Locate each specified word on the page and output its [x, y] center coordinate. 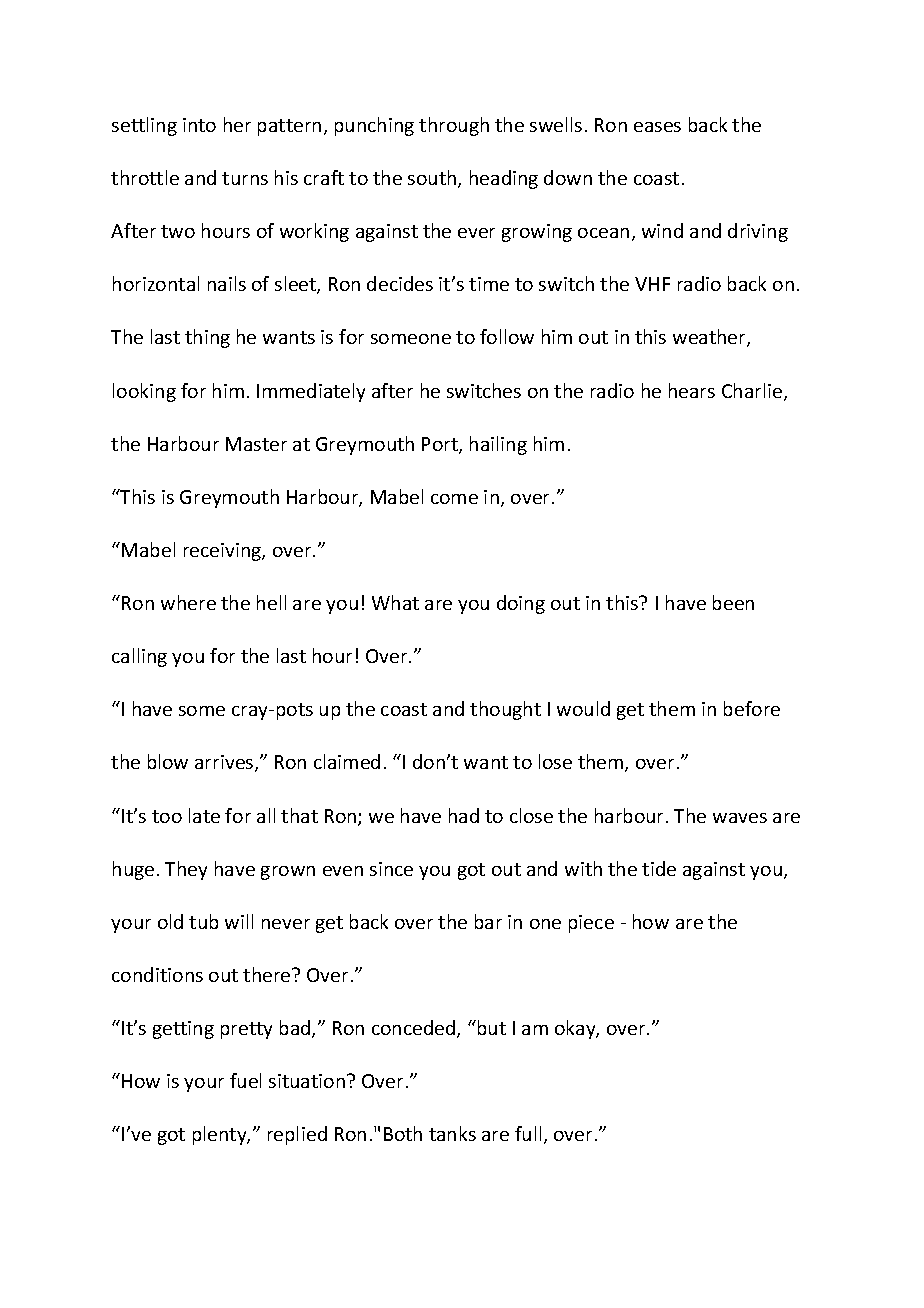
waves [740, 818]
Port [441, 445]
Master [256, 444]
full [528, 1133]
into [199, 125]
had [464, 815]
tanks [452, 1133]
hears [692, 390]
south [433, 179]
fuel [245, 1080]
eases [657, 127]
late [204, 815]
